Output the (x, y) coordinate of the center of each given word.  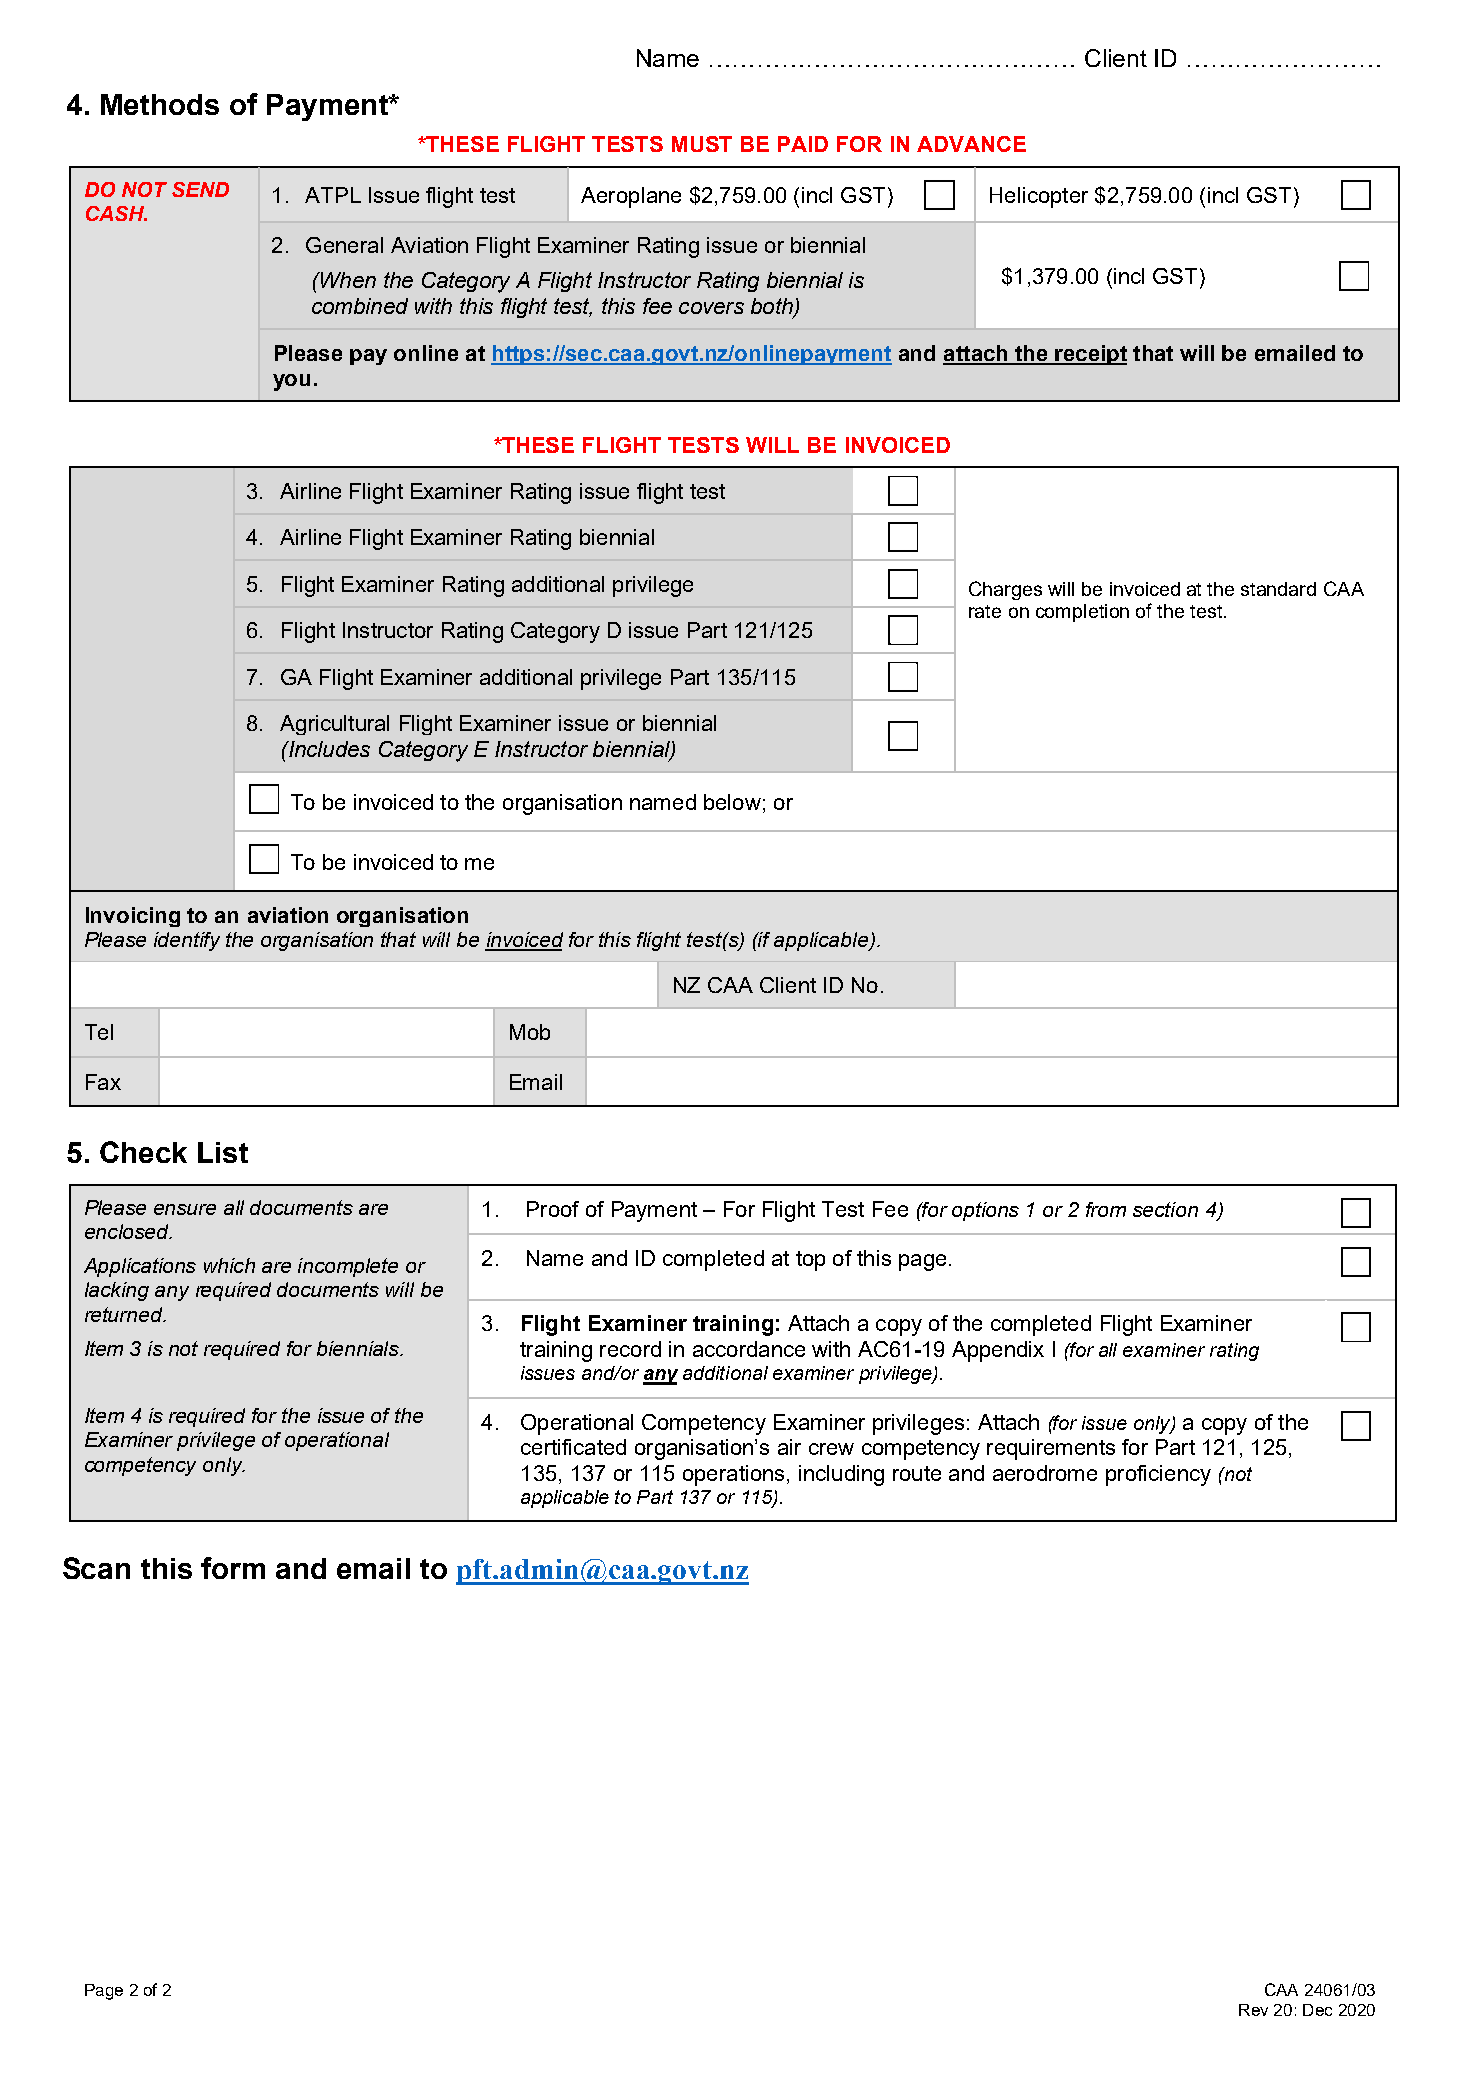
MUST (702, 144)
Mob (530, 1032)
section (1165, 1209)
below (732, 802)
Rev (1253, 2010)
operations (733, 1475)
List (223, 1152)
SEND (200, 189)
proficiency (1158, 1475)
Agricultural (334, 725)
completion (1082, 613)
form (233, 1568)
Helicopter (1039, 197)
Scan (96, 1568)
